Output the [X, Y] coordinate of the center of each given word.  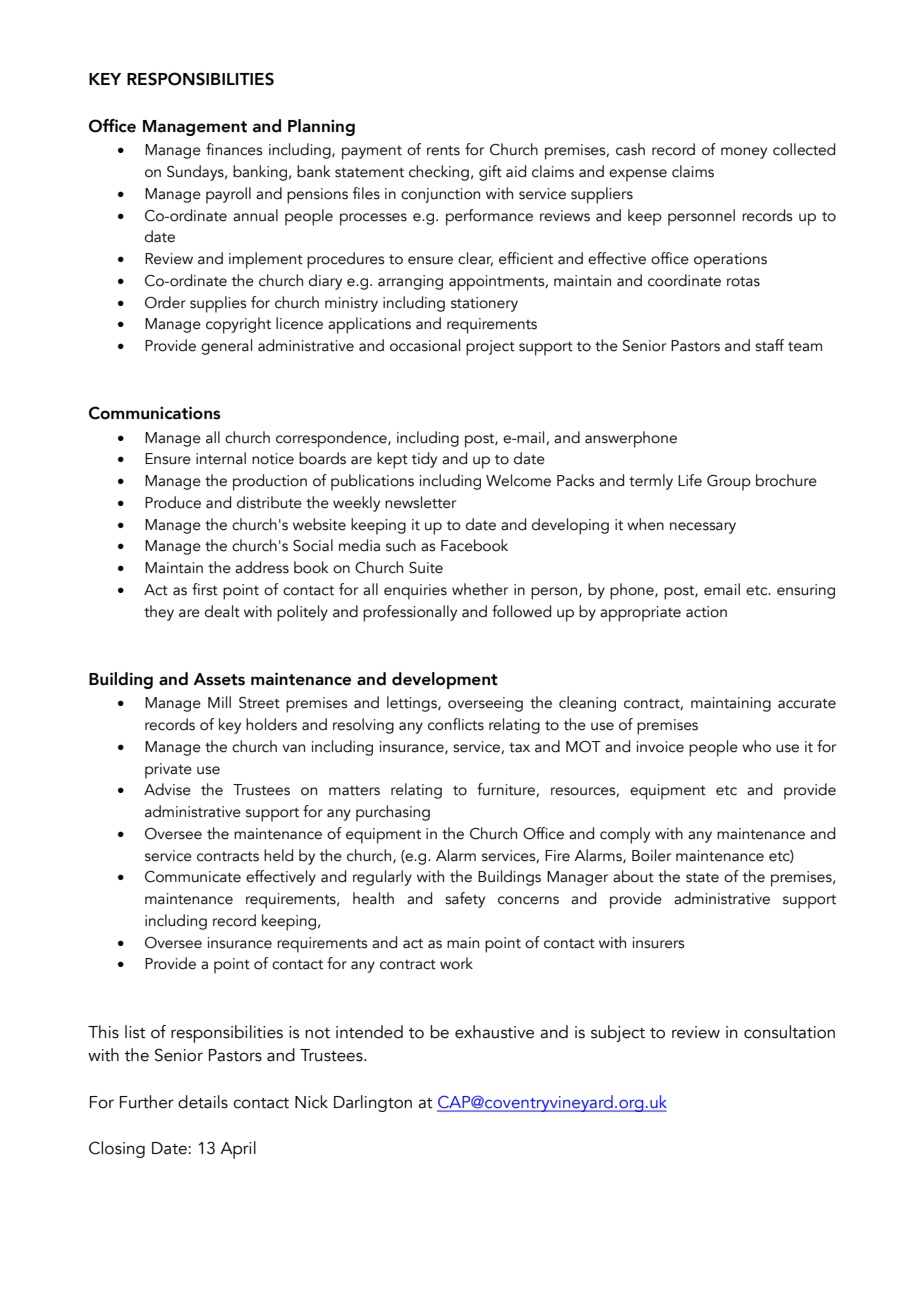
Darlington [373, 1103]
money [744, 153]
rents [443, 151]
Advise [167, 789]
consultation [789, 1032]
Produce [173, 502]
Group [729, 483]
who [756, 746]
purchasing [393, 813]
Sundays [196, 173]
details [203, 1102]
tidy [424, 460]
